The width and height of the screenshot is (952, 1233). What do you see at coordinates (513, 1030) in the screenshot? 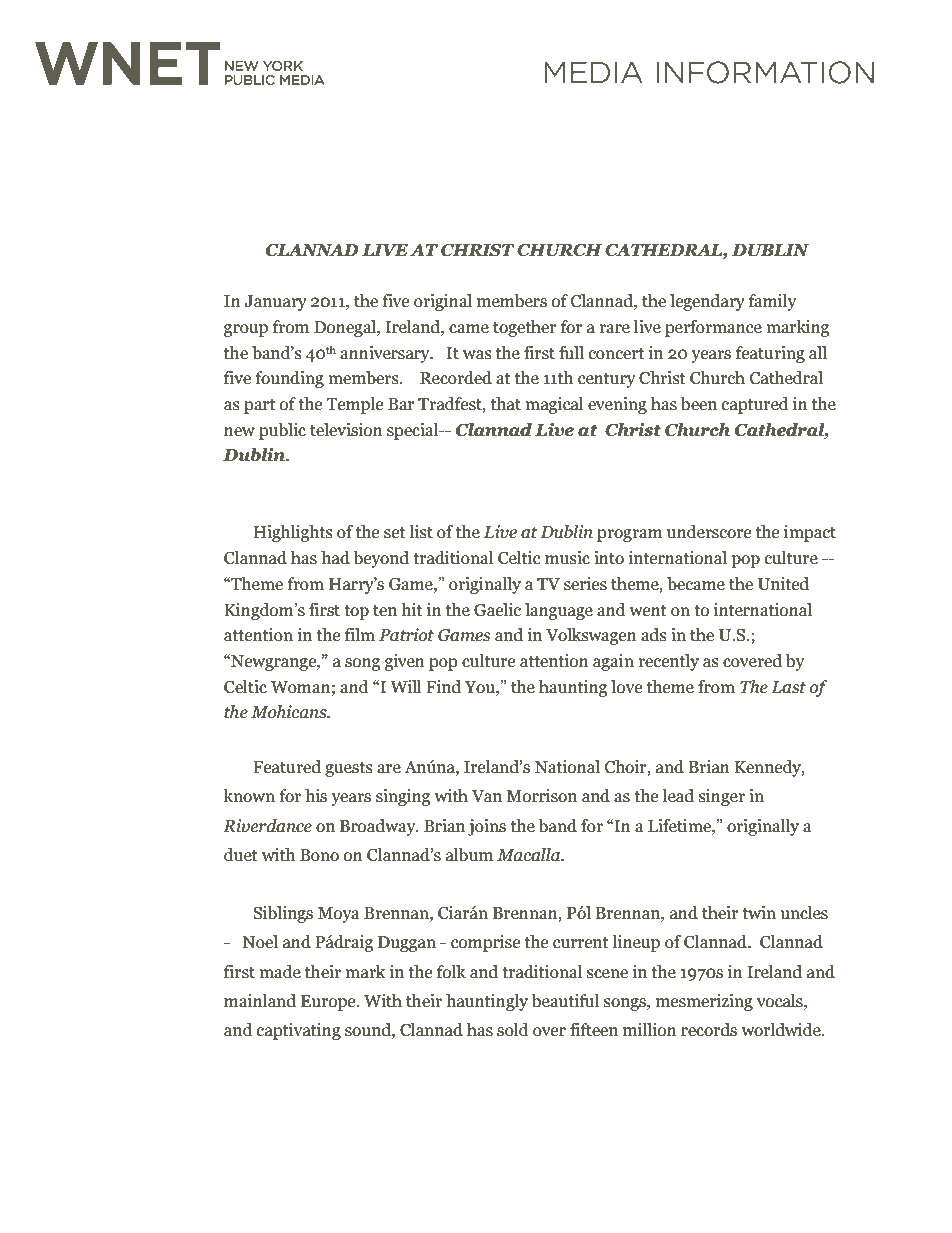
I see `sold` at bounding box center [513, 1030].
